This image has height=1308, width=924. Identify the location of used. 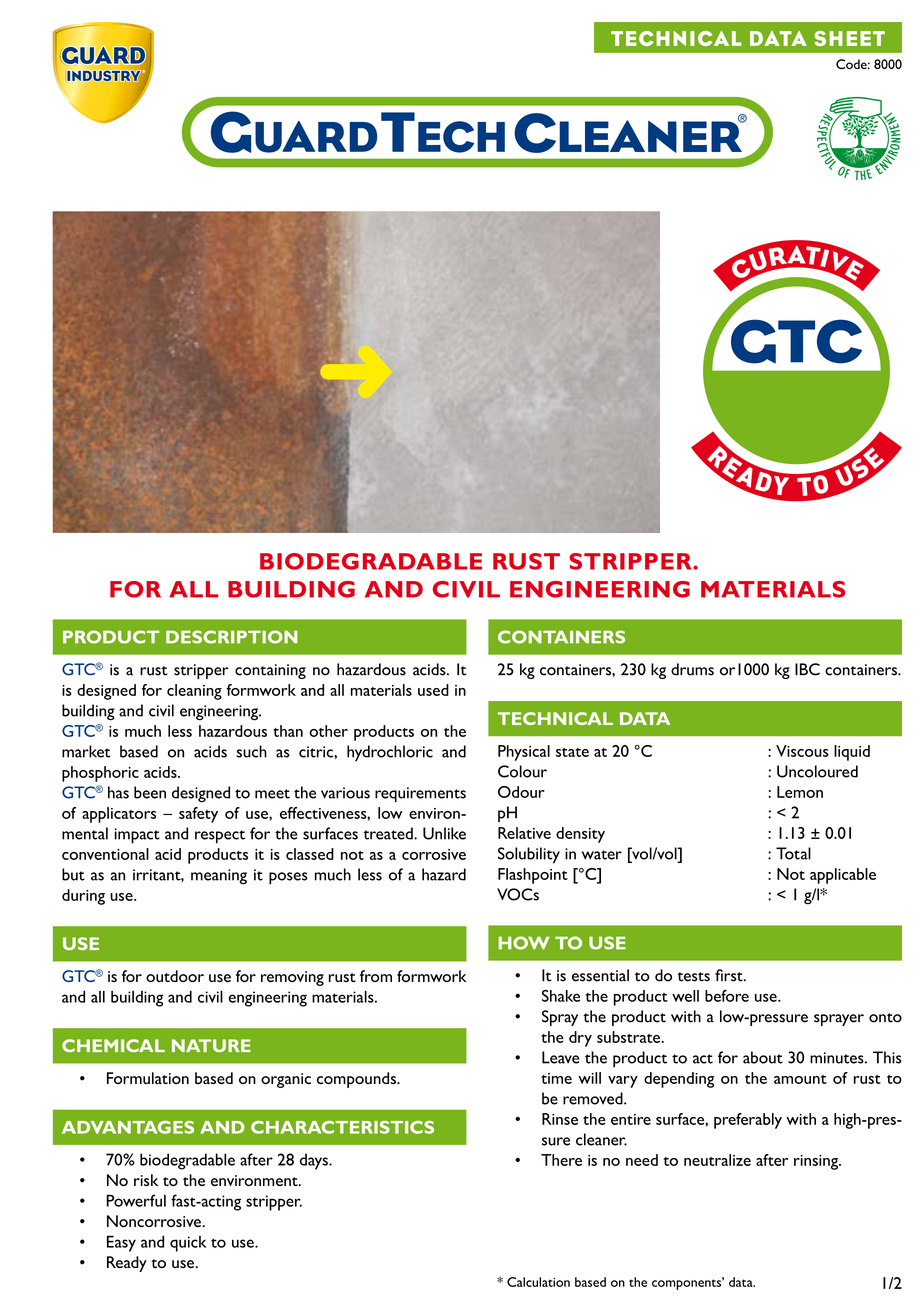
(433, 690).
